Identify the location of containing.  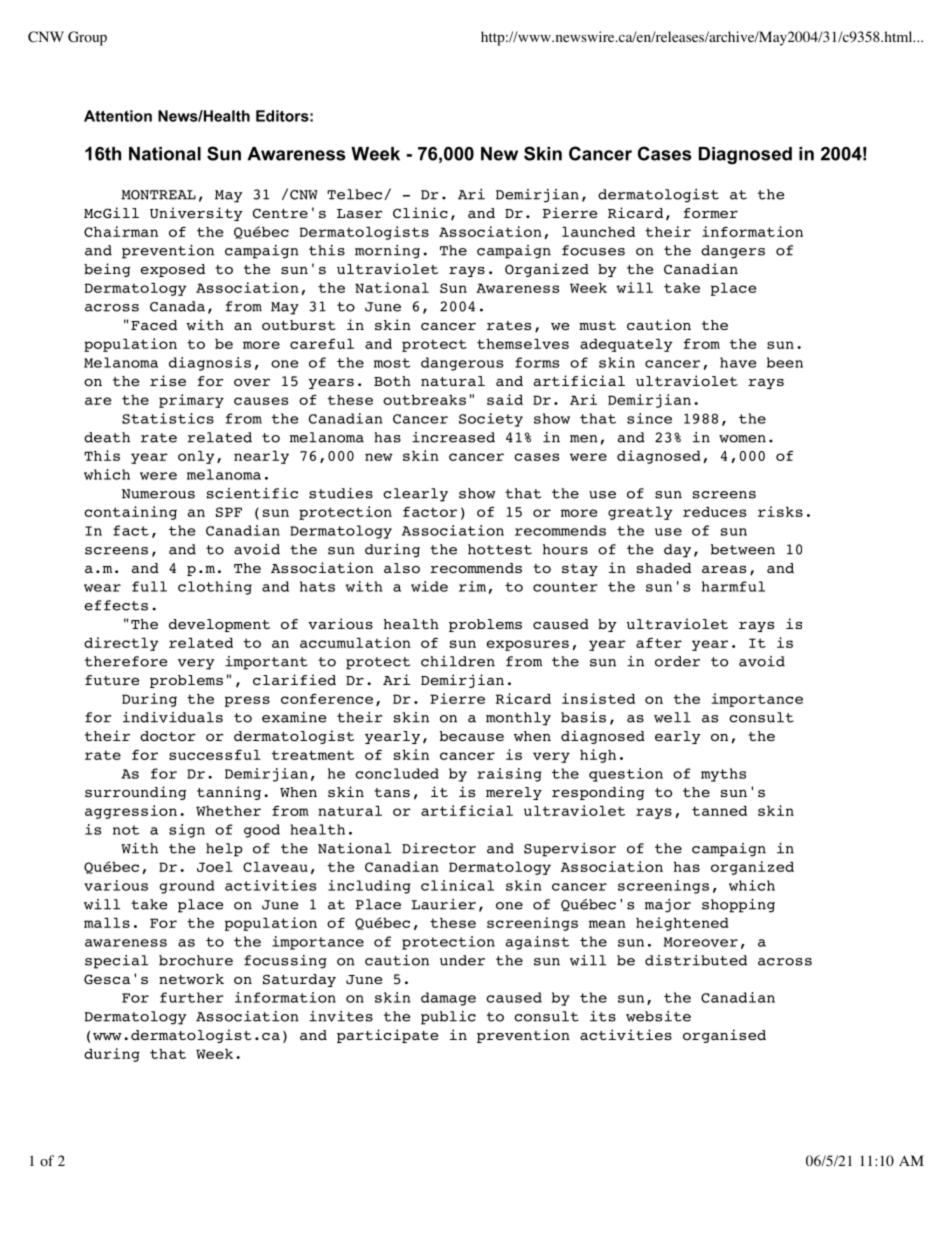
(130, 513).
